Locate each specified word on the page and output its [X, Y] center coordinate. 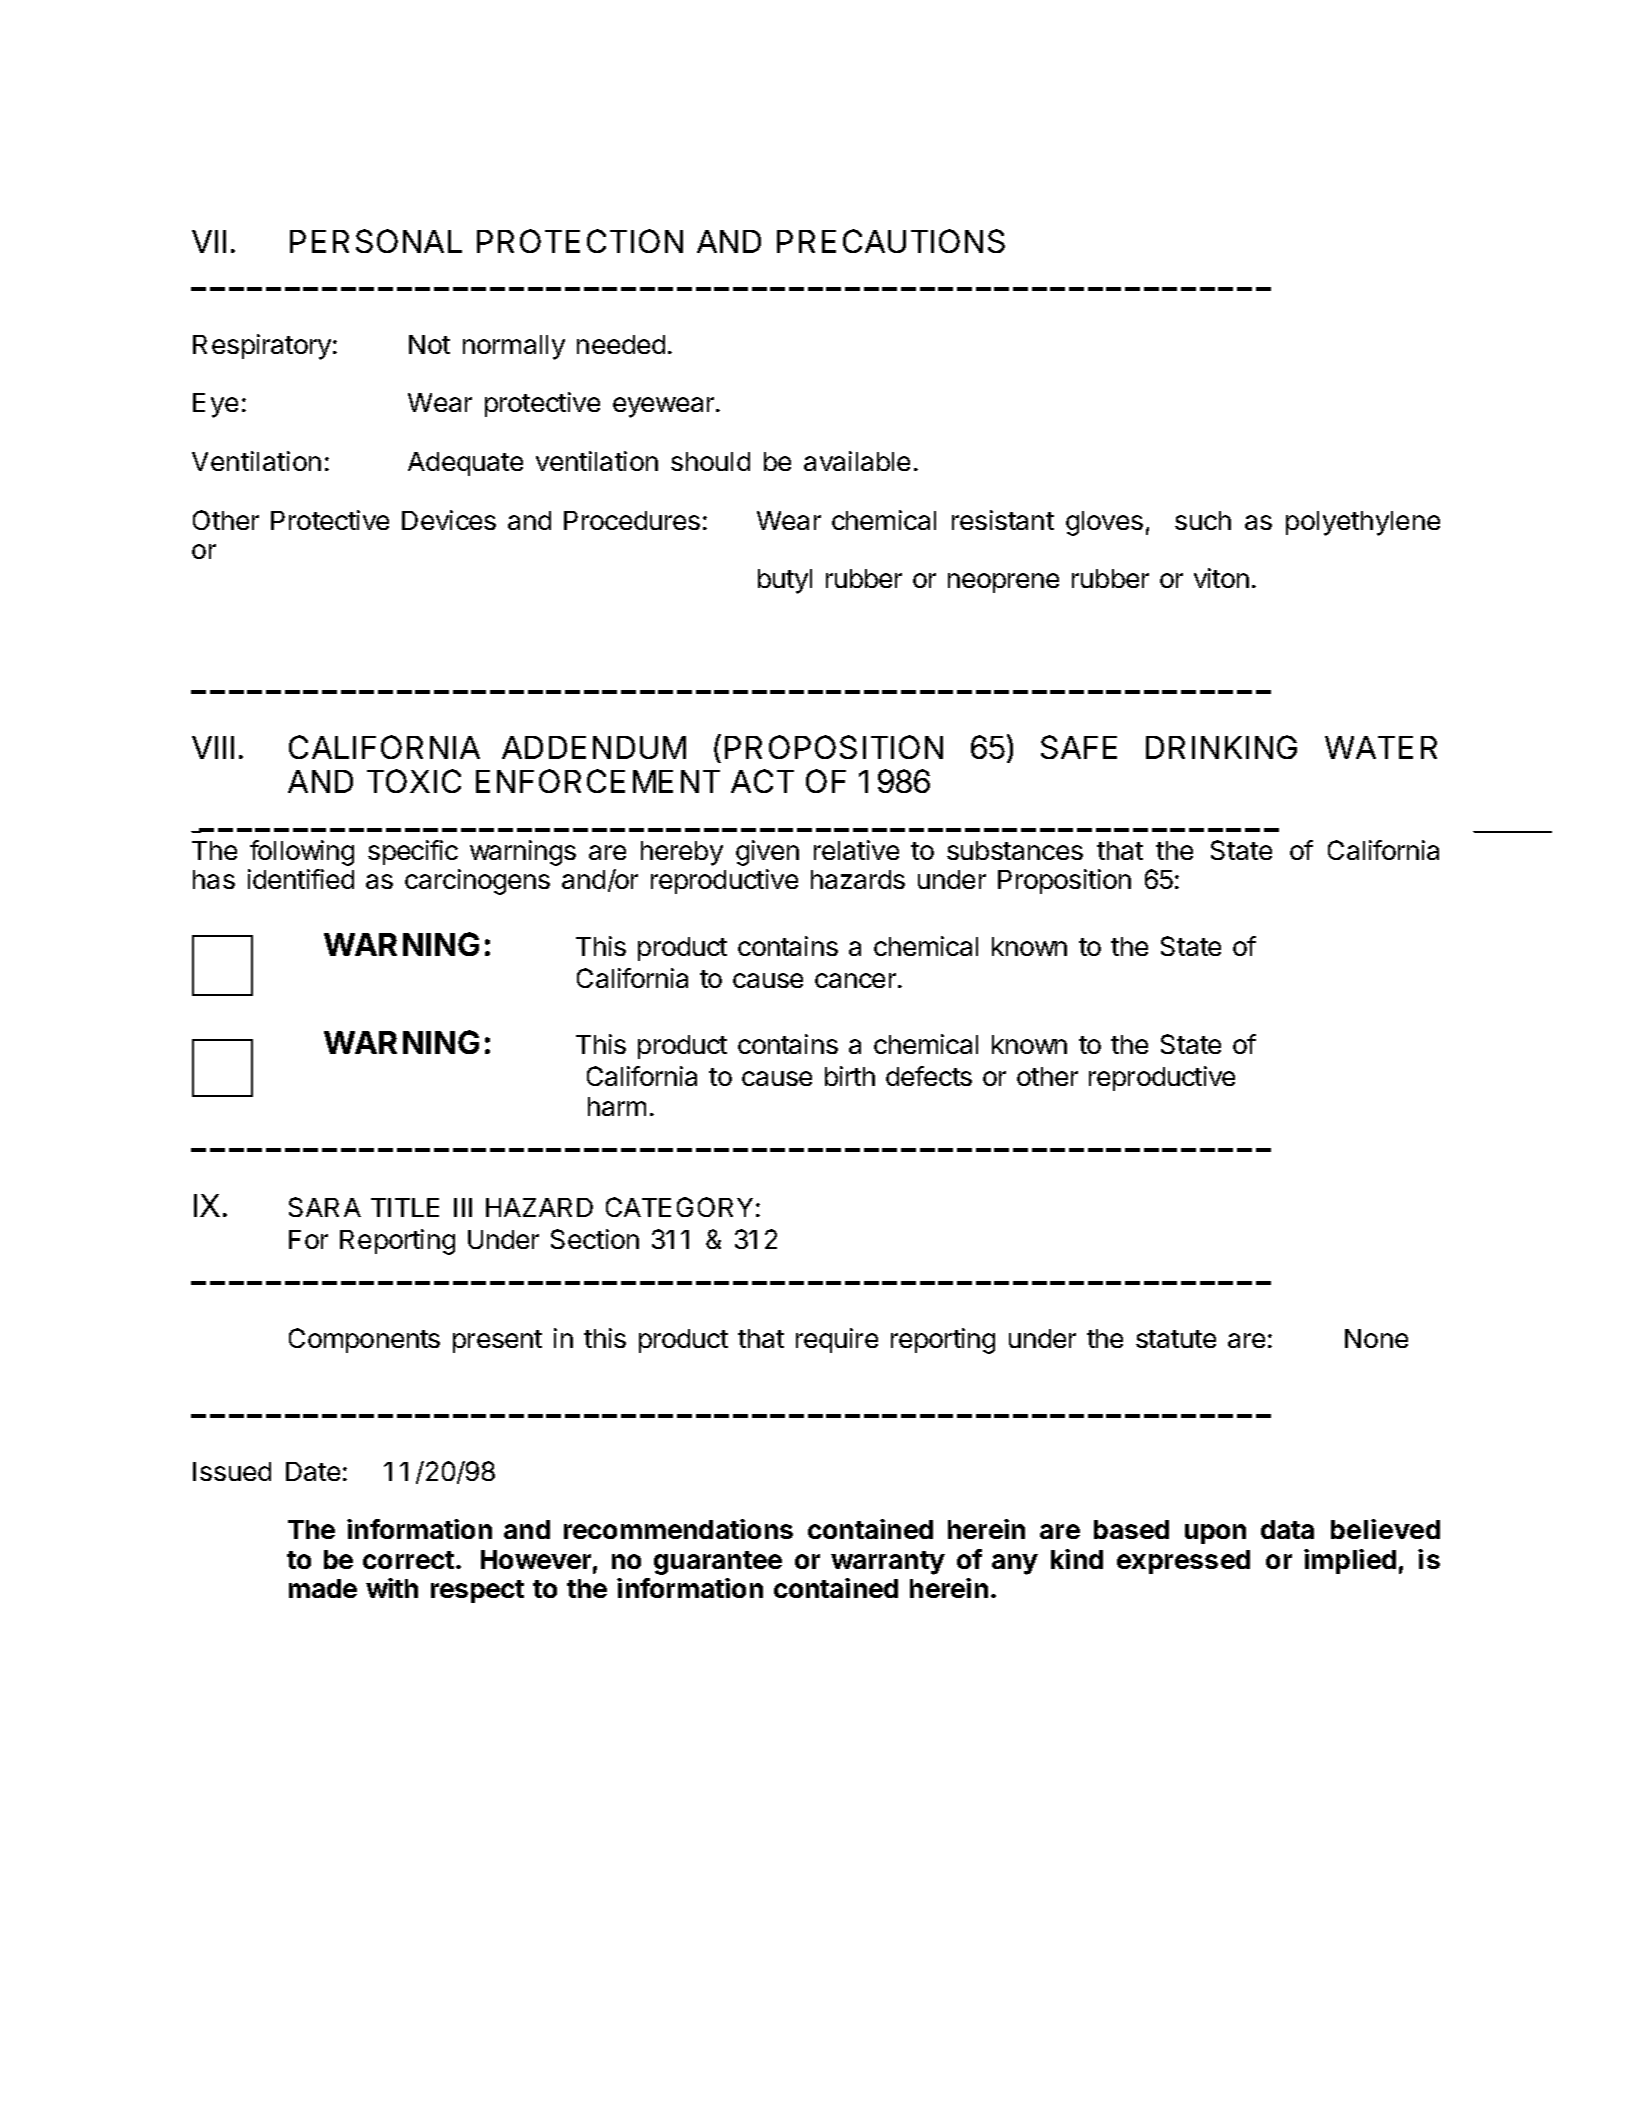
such [1203, 520]
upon [1215, 1534]
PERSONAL [376, 241]
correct [408, 1560]
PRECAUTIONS [891, 241]
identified [301, 879]
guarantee [718, 1563]
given [767, 853]
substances [1015, 850]
